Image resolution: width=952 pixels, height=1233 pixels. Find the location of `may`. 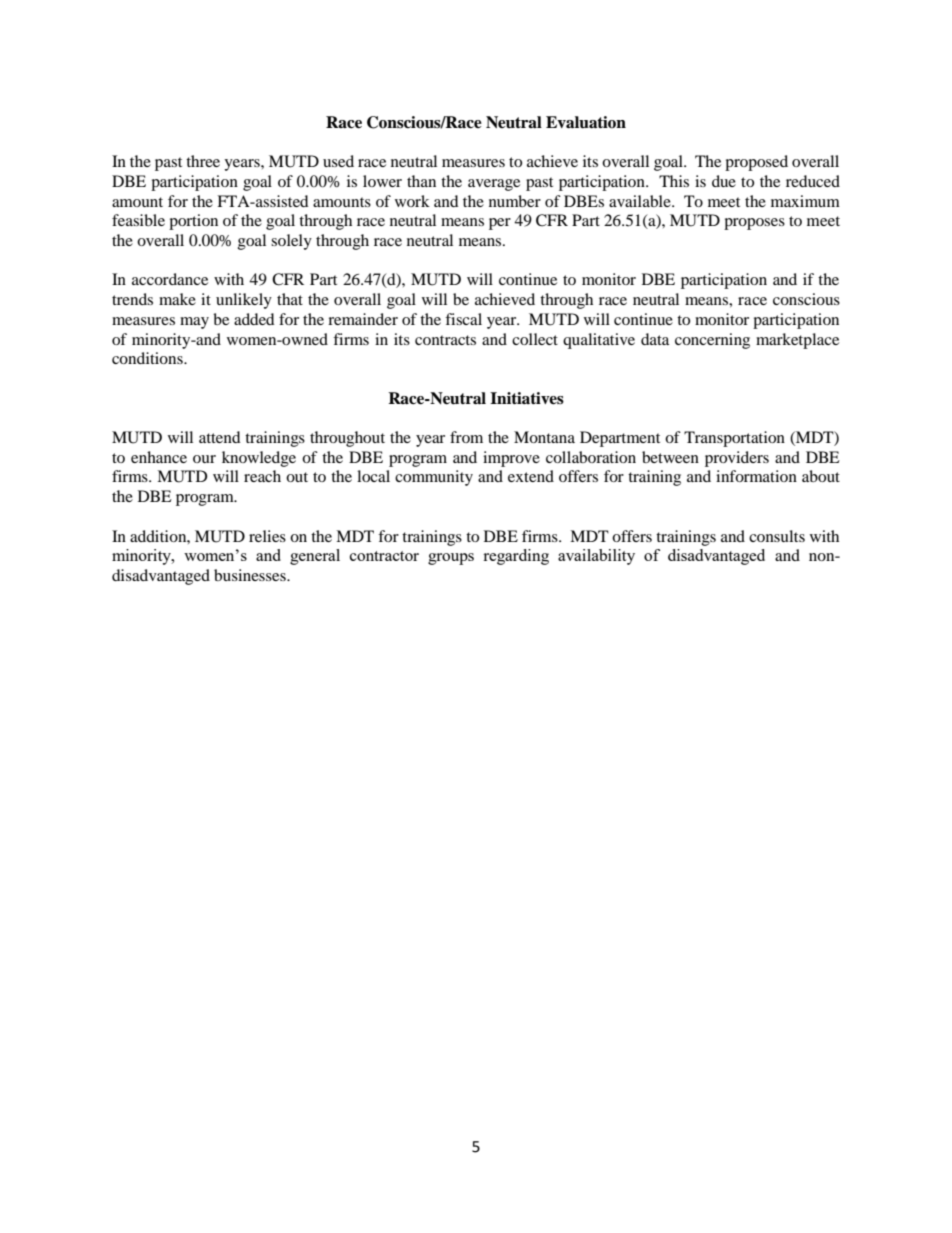

may is located at coordinates (194, 323).
